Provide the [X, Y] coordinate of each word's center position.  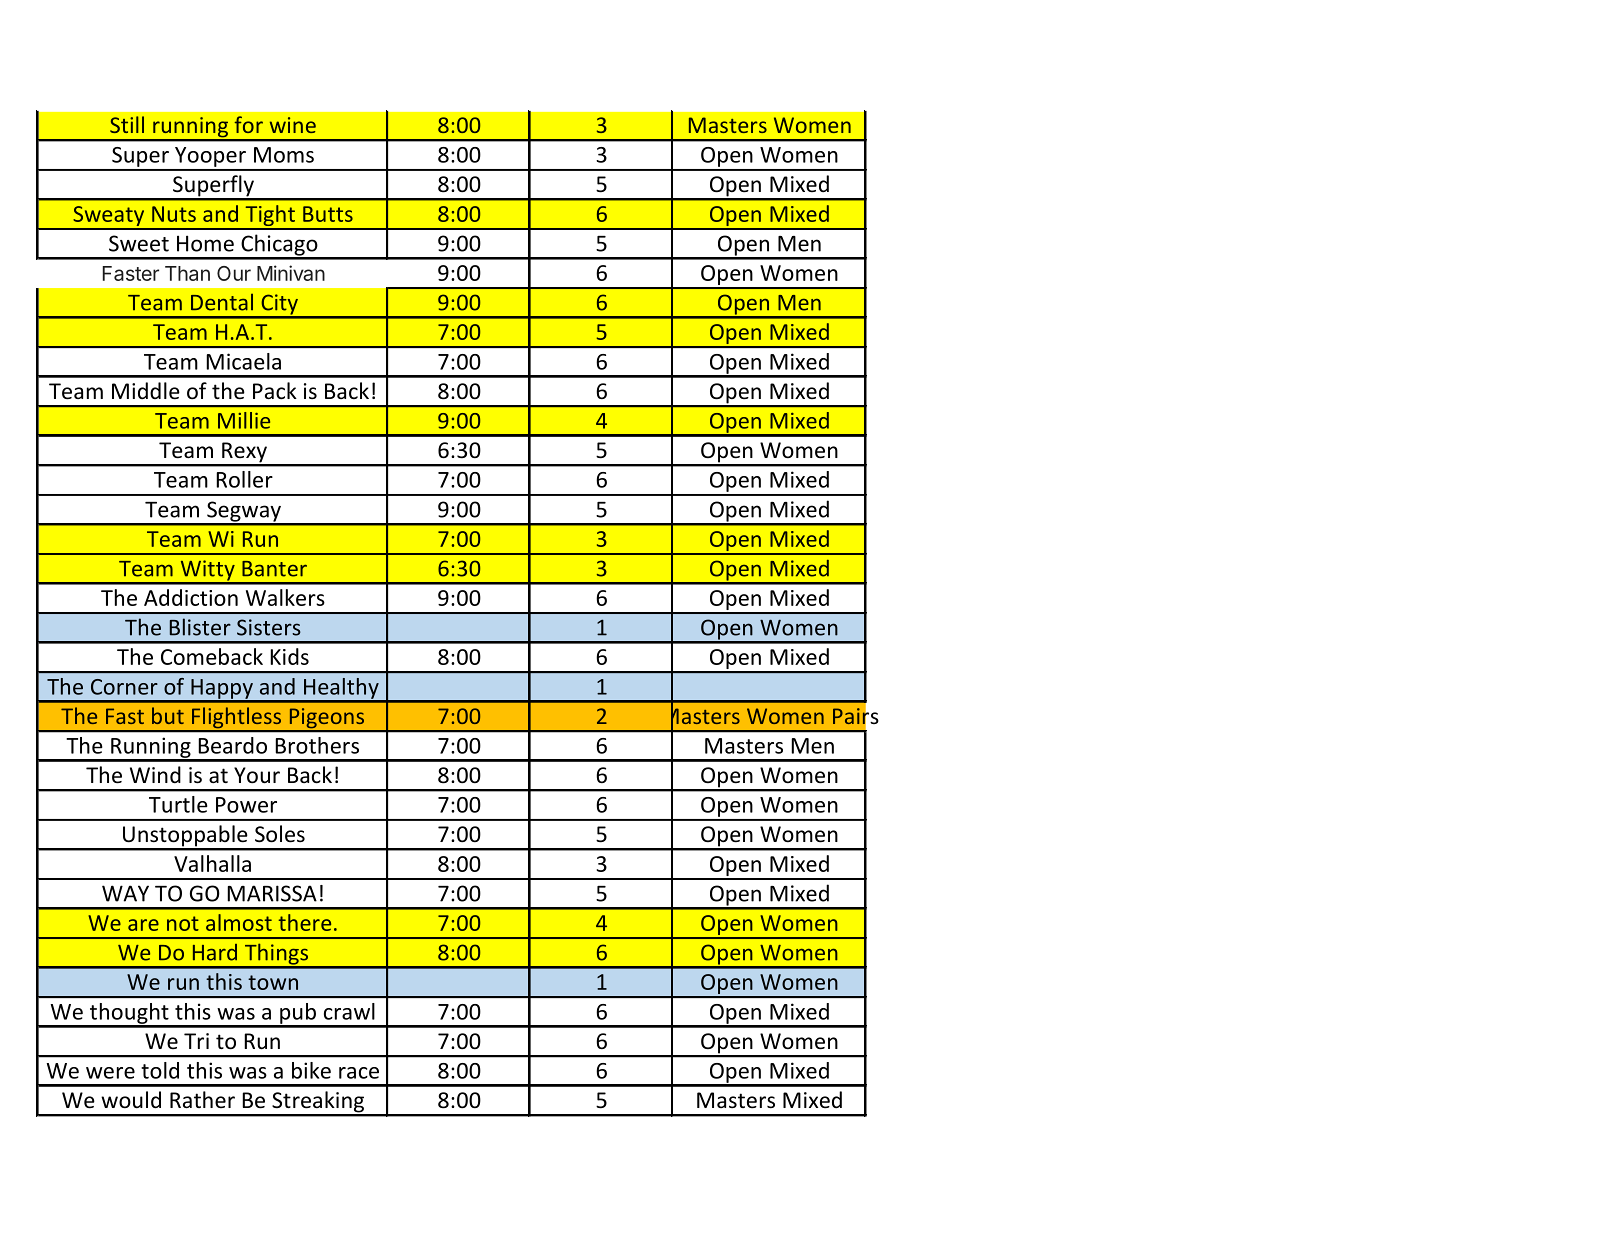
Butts [328, 214]
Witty [207, 571]
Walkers [285, 597]
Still [127, 124]
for [248, 124]
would [131, 1100]
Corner [124, 687]
